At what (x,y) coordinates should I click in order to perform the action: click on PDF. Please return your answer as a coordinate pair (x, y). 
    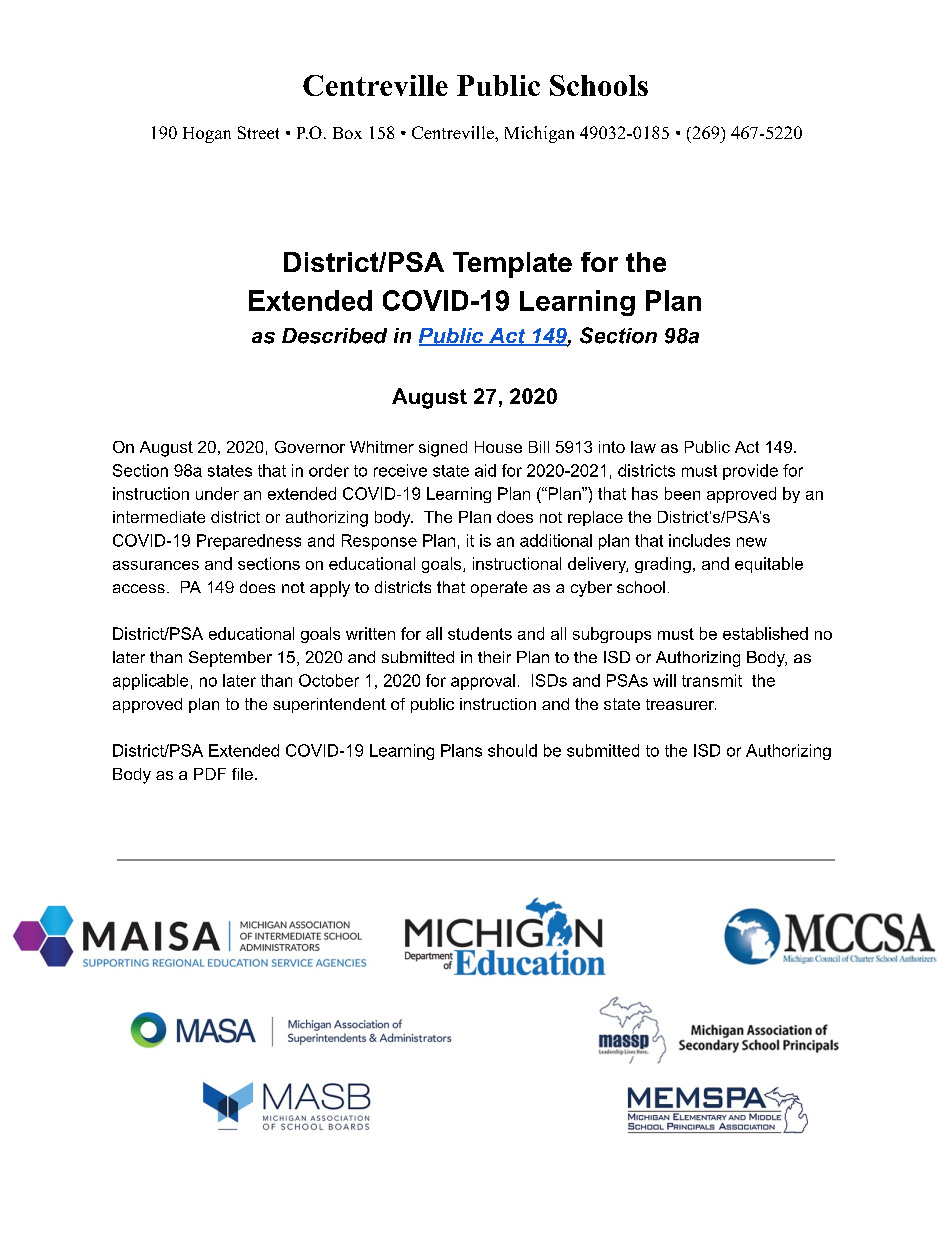
    Looking at the image, I should click on (210, 774).
